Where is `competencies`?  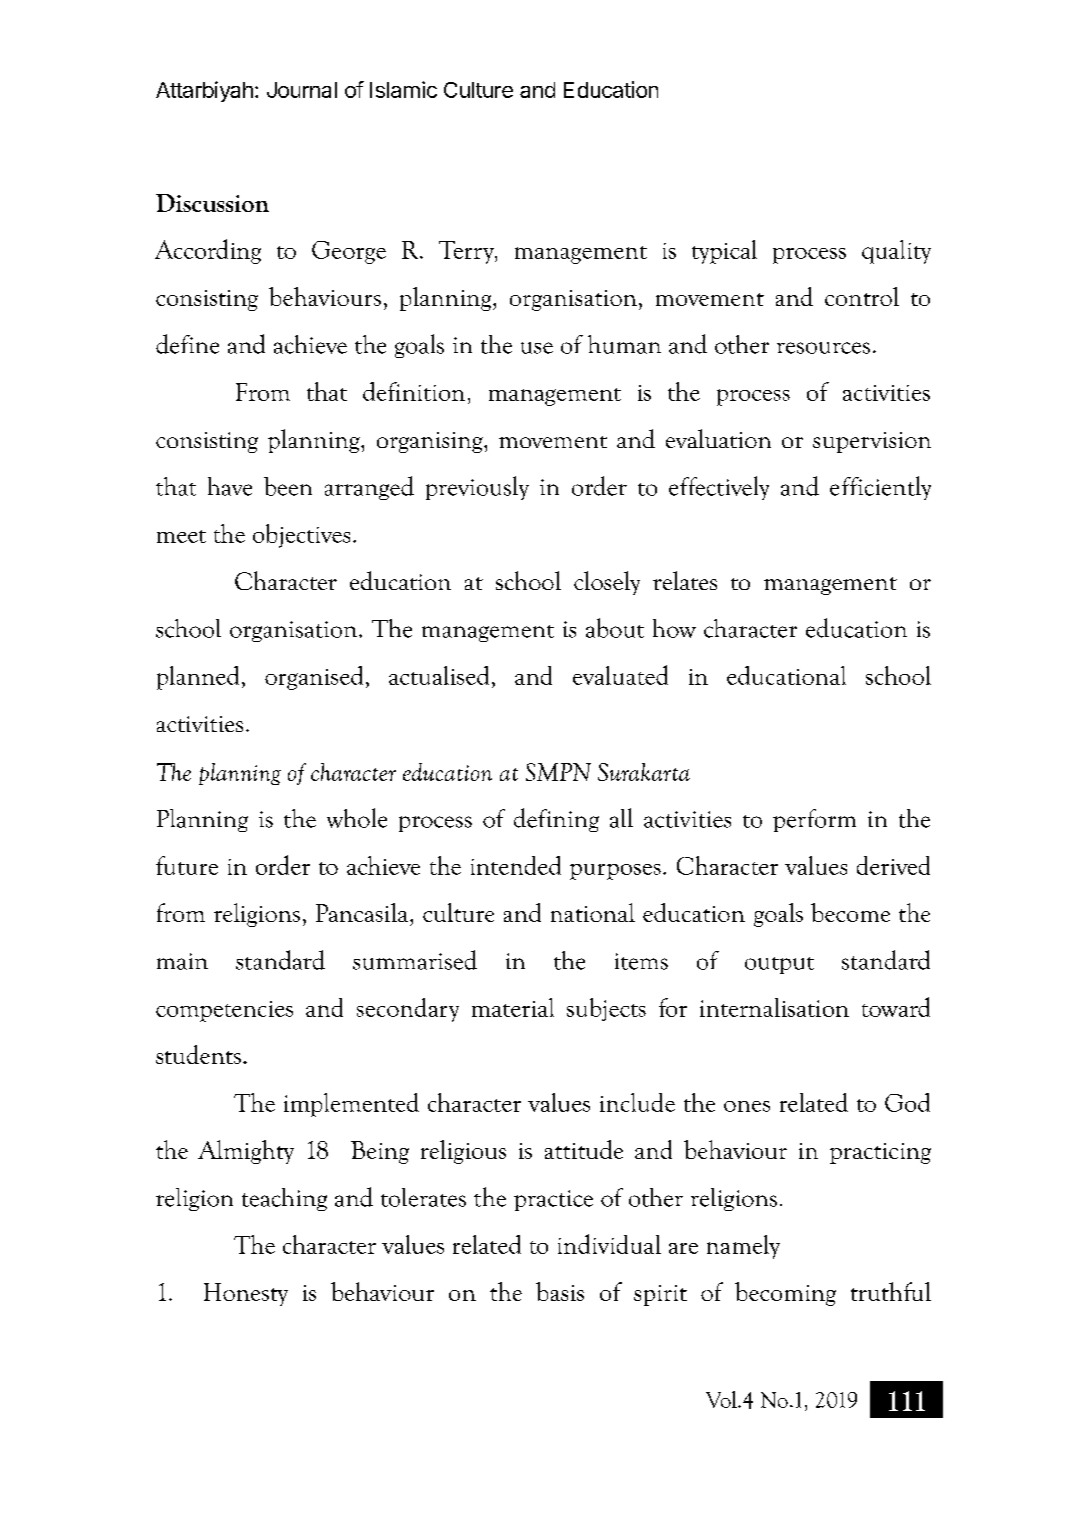
competencies is located at coordinates (224, 1011).
